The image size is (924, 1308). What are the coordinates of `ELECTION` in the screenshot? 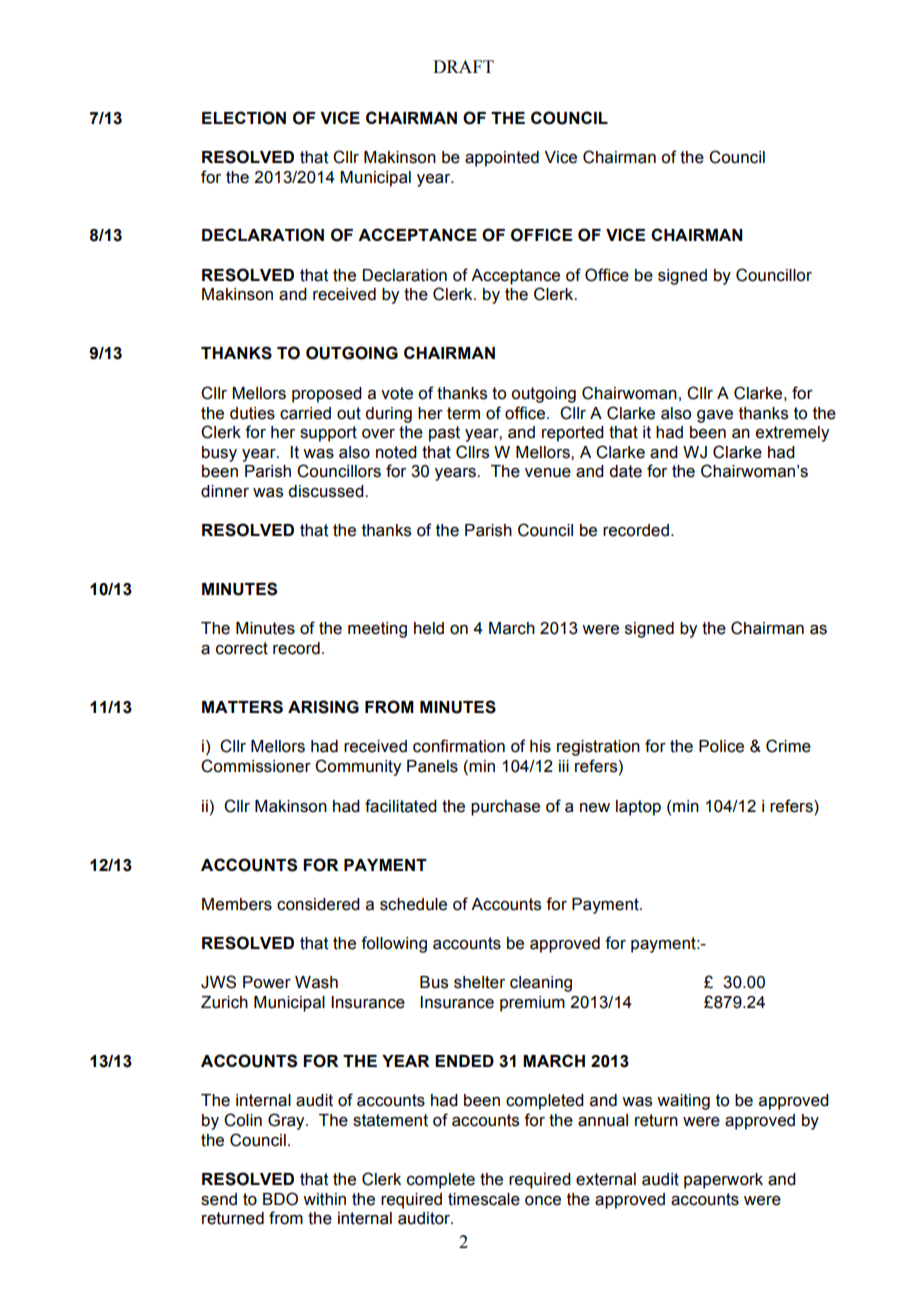 It's located at (244, 118).
